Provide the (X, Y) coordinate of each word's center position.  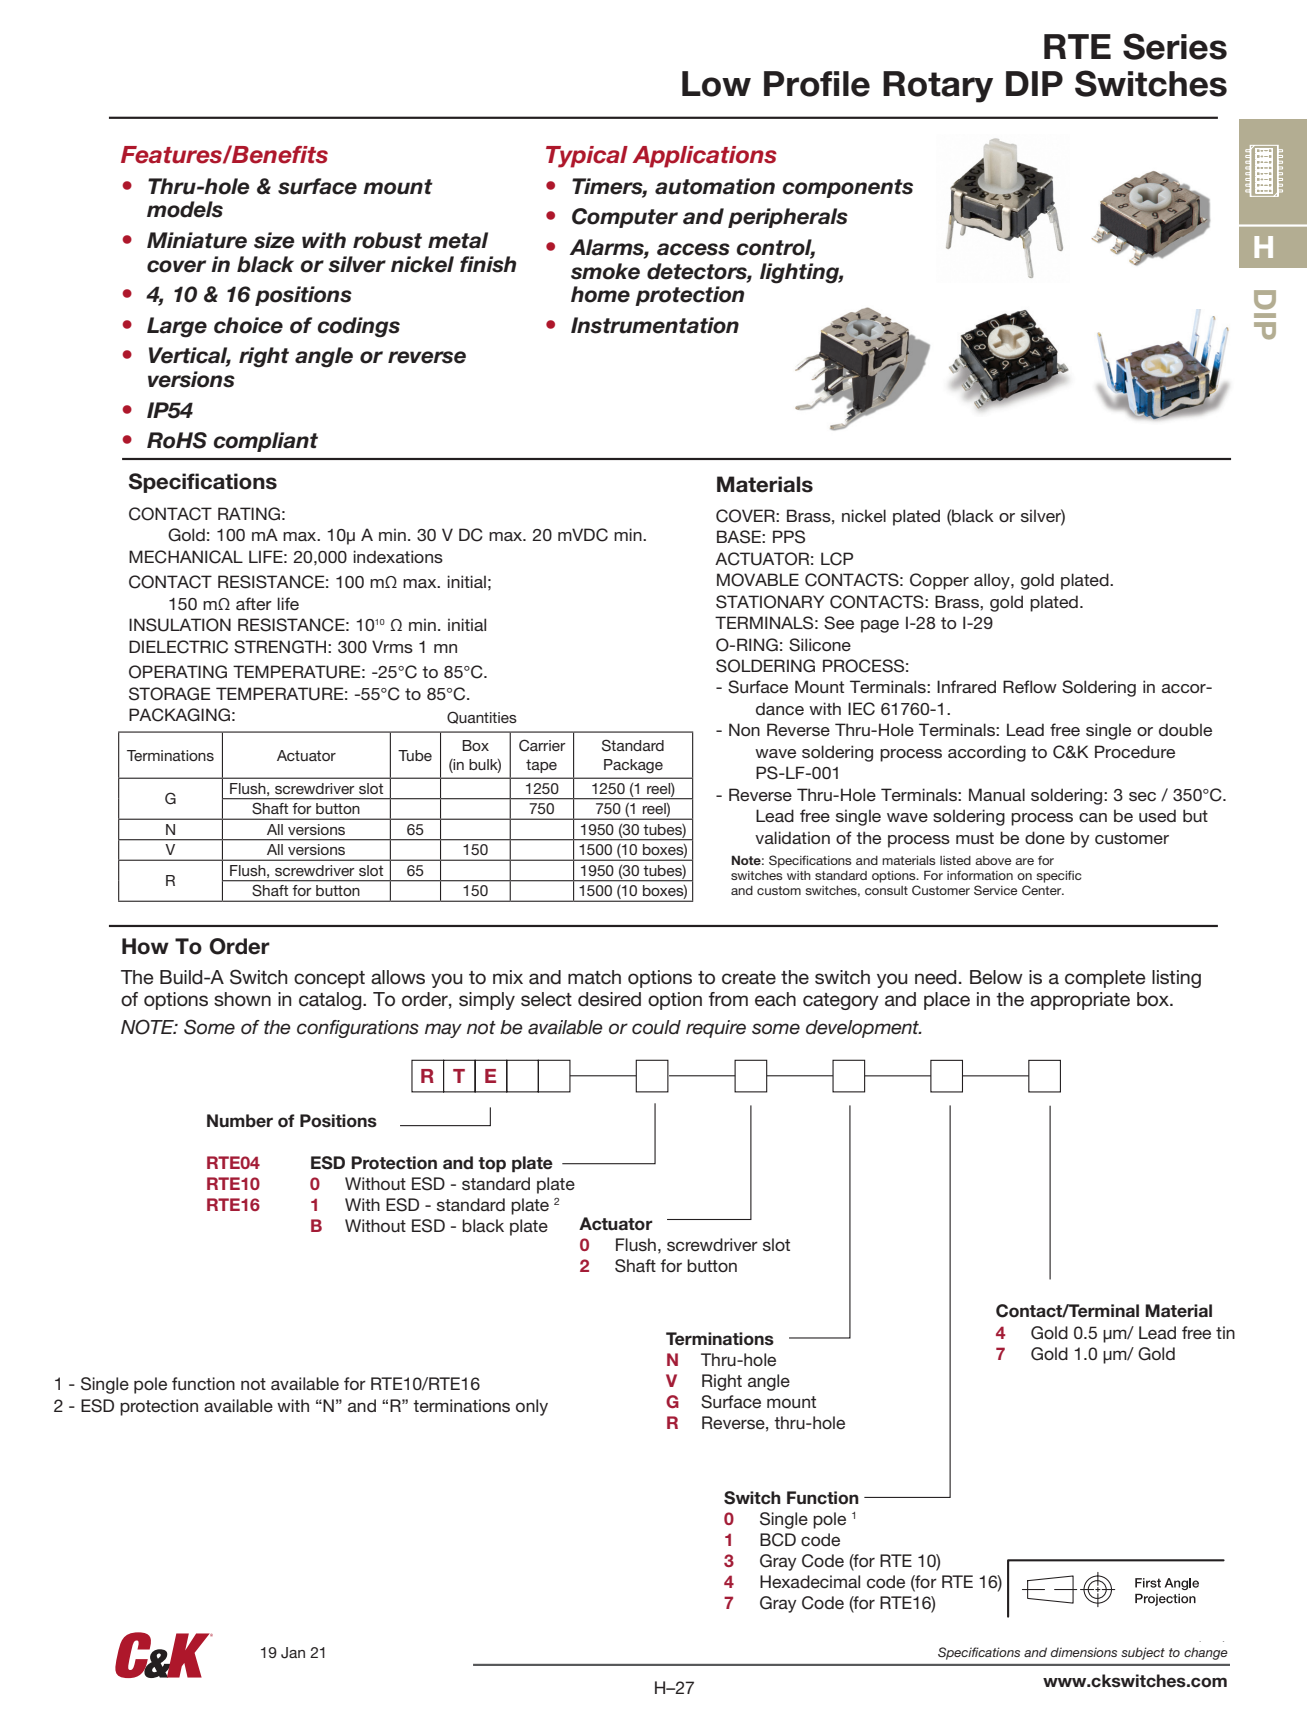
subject (1143, 1653)
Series (1175, 46)
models (185, 209)
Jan (293, 1653)
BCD (778, 1540)
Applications (704, 157)
